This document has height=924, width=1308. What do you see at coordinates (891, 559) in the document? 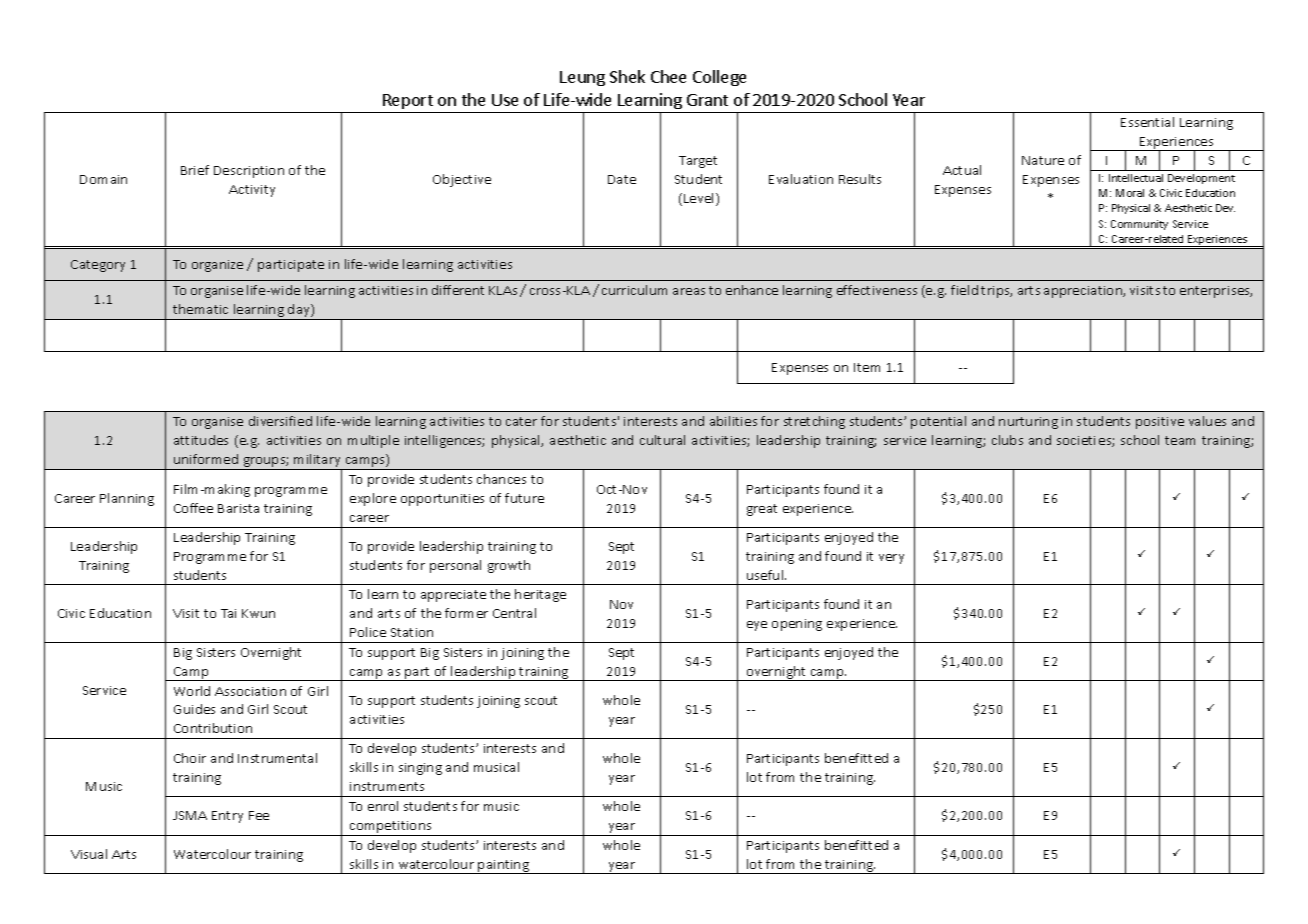
I see `very` at bounding box center [891, 559].
